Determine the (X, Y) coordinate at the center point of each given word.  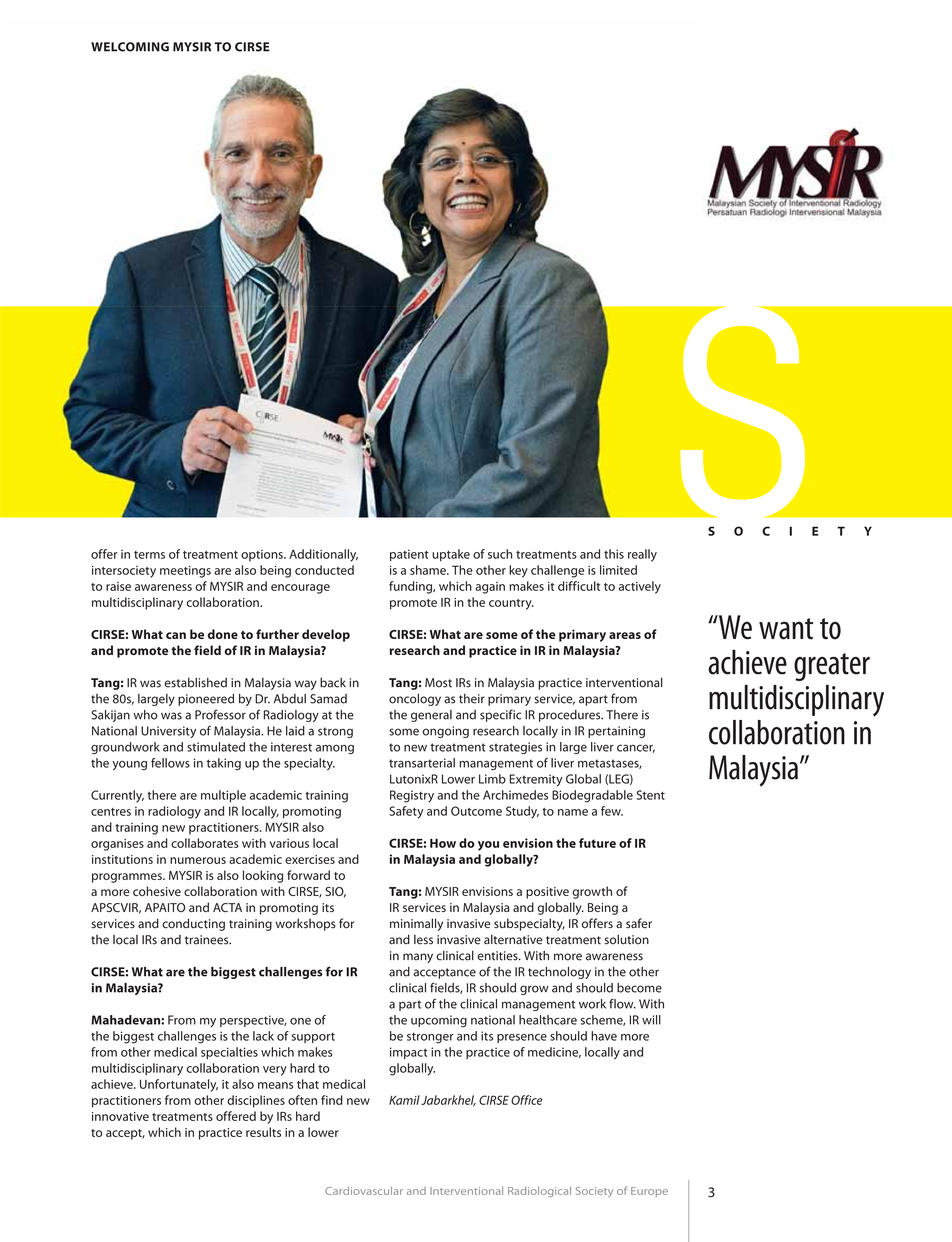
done (223, 634)
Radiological (539, 1192)
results (263, 1132)
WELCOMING (130, 47)
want (786, 629)
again (490, 588)
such (500, 554)
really (642, 555)
